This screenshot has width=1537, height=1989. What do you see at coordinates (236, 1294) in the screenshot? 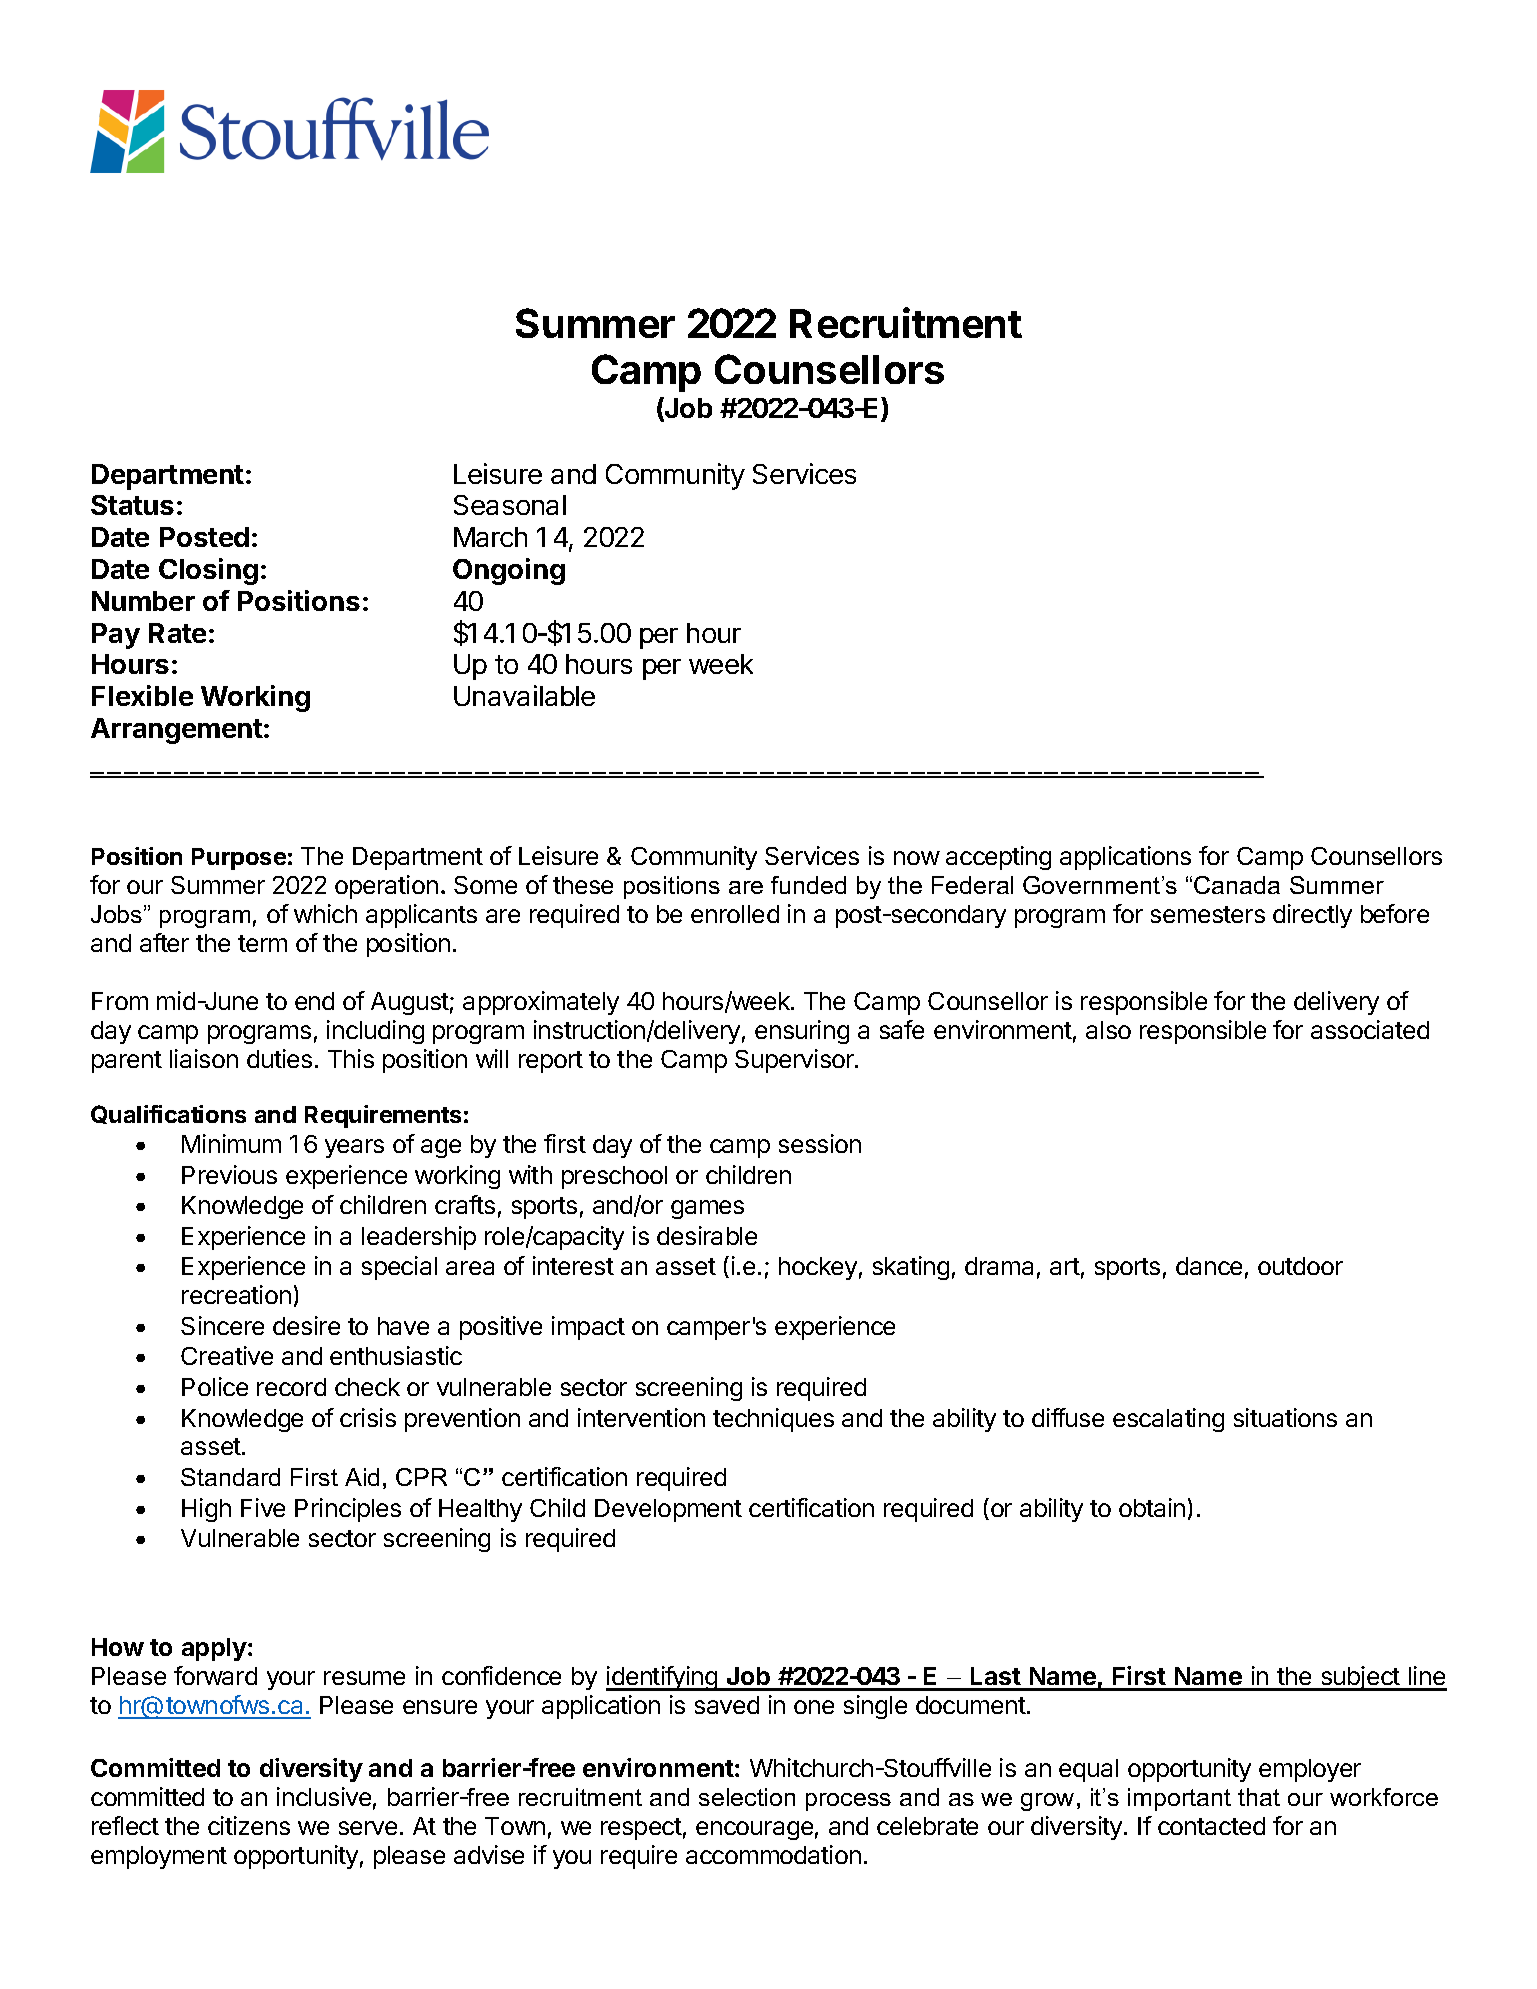
I see `recreation` at bounding box center [236, 1294].
